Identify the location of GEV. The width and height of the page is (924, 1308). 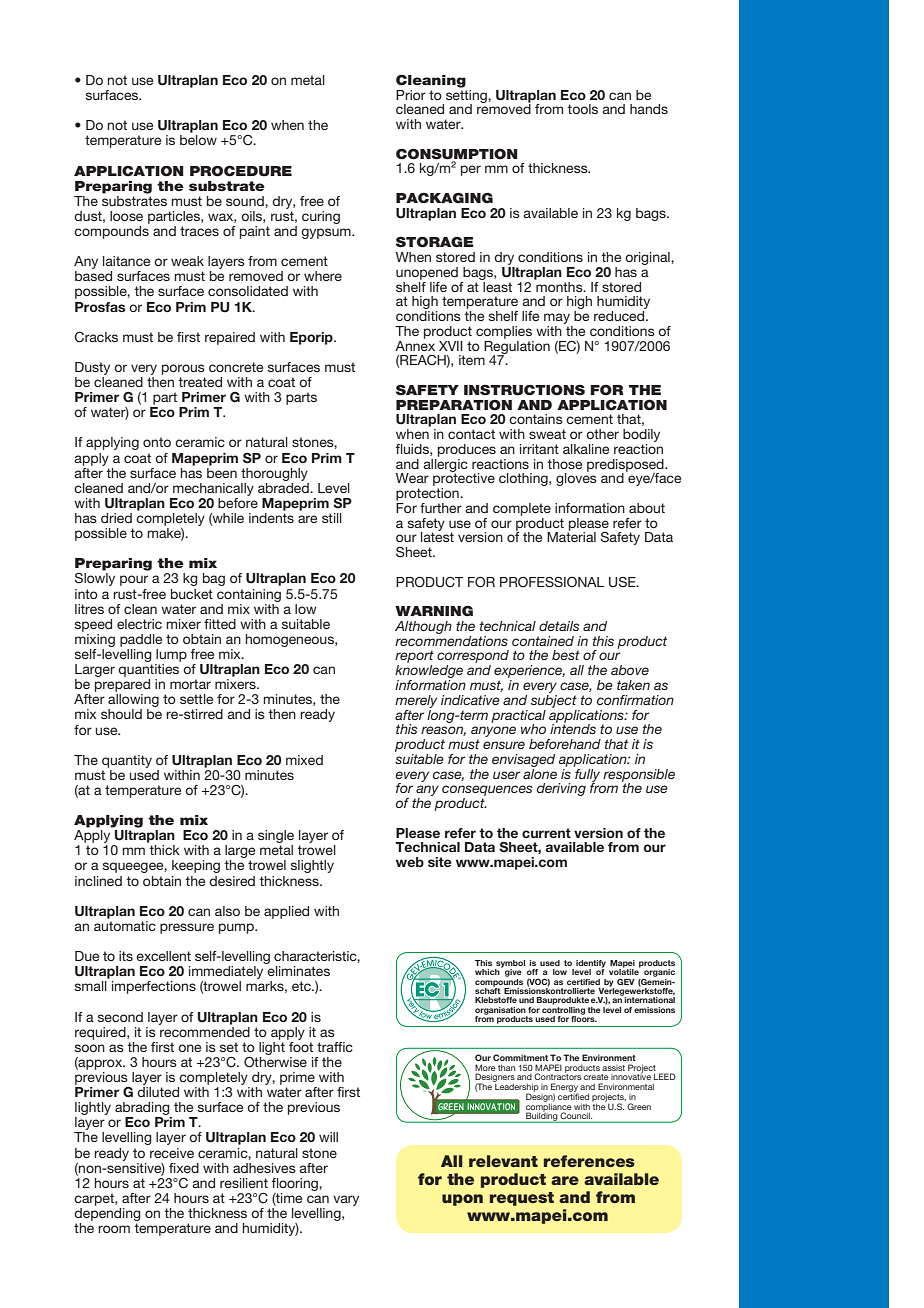
(626, 982).
